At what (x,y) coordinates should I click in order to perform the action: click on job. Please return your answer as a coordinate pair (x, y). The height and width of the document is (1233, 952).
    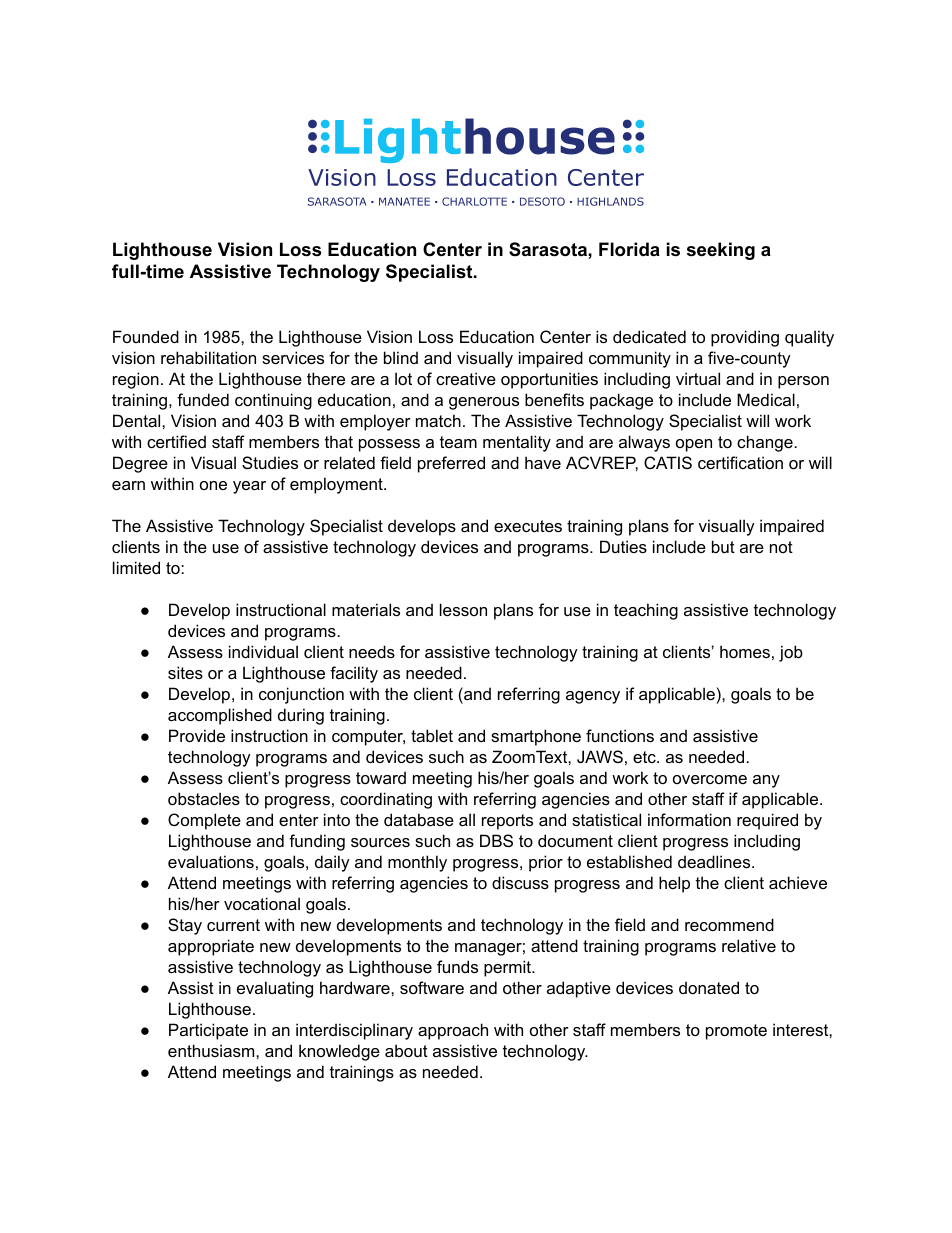
    Looking at the image, I should click on (791, 653).
